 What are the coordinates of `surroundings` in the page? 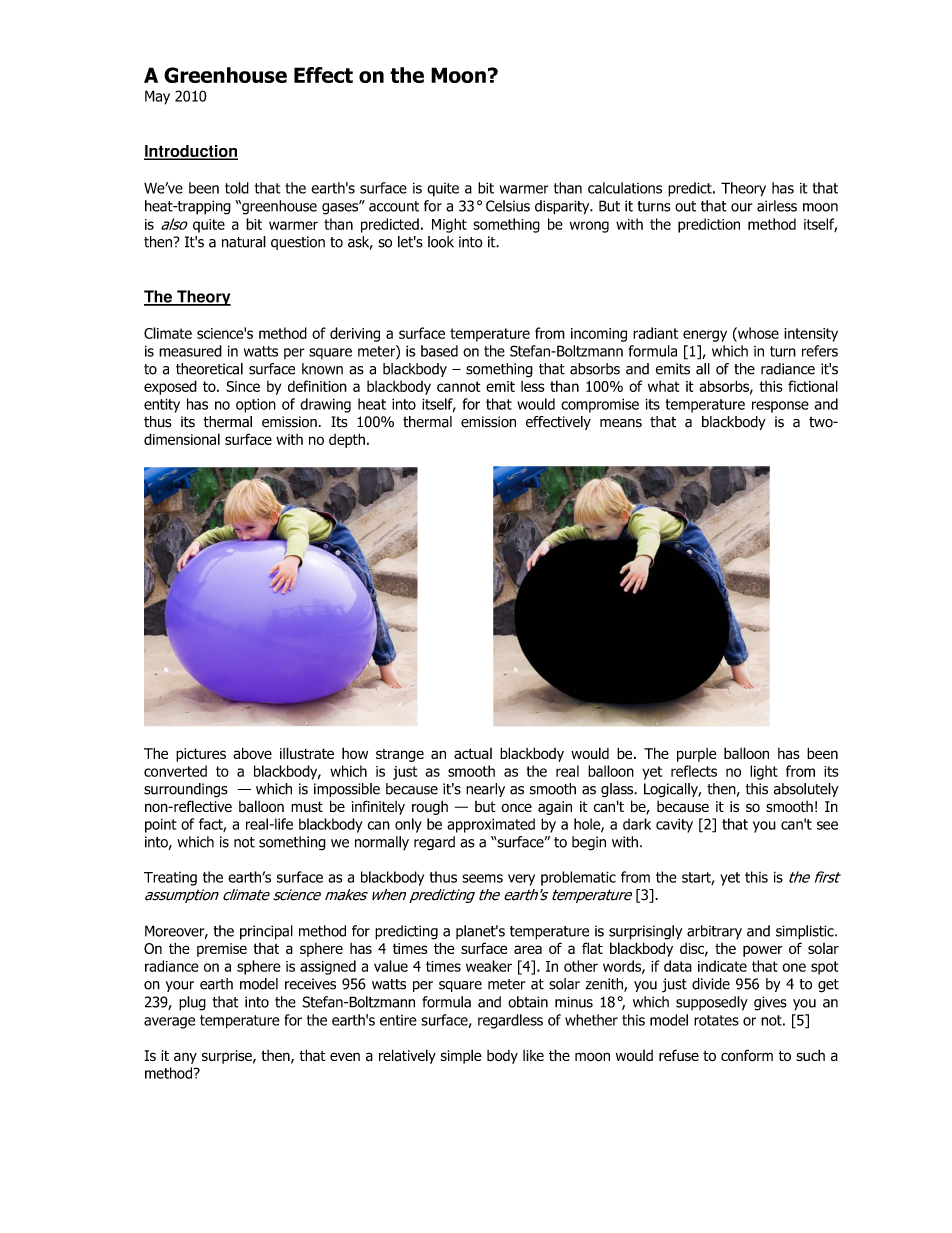 It's located at (186, 790).
